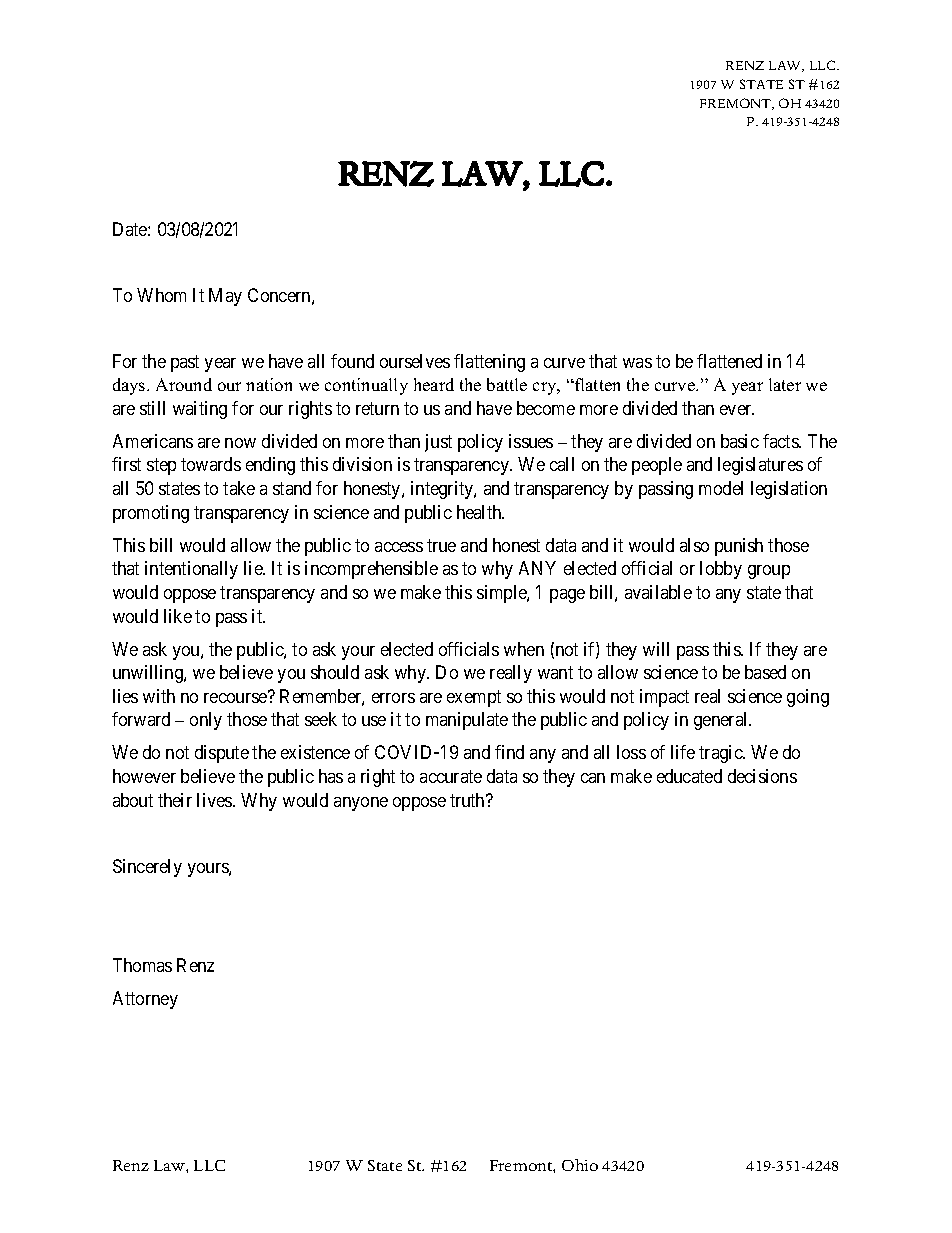 The image size is (952, 1233). What do you see at coordinates (580, 1165) in the screenshot?
I see `Ohio` at bounding box center [580, 1165].
